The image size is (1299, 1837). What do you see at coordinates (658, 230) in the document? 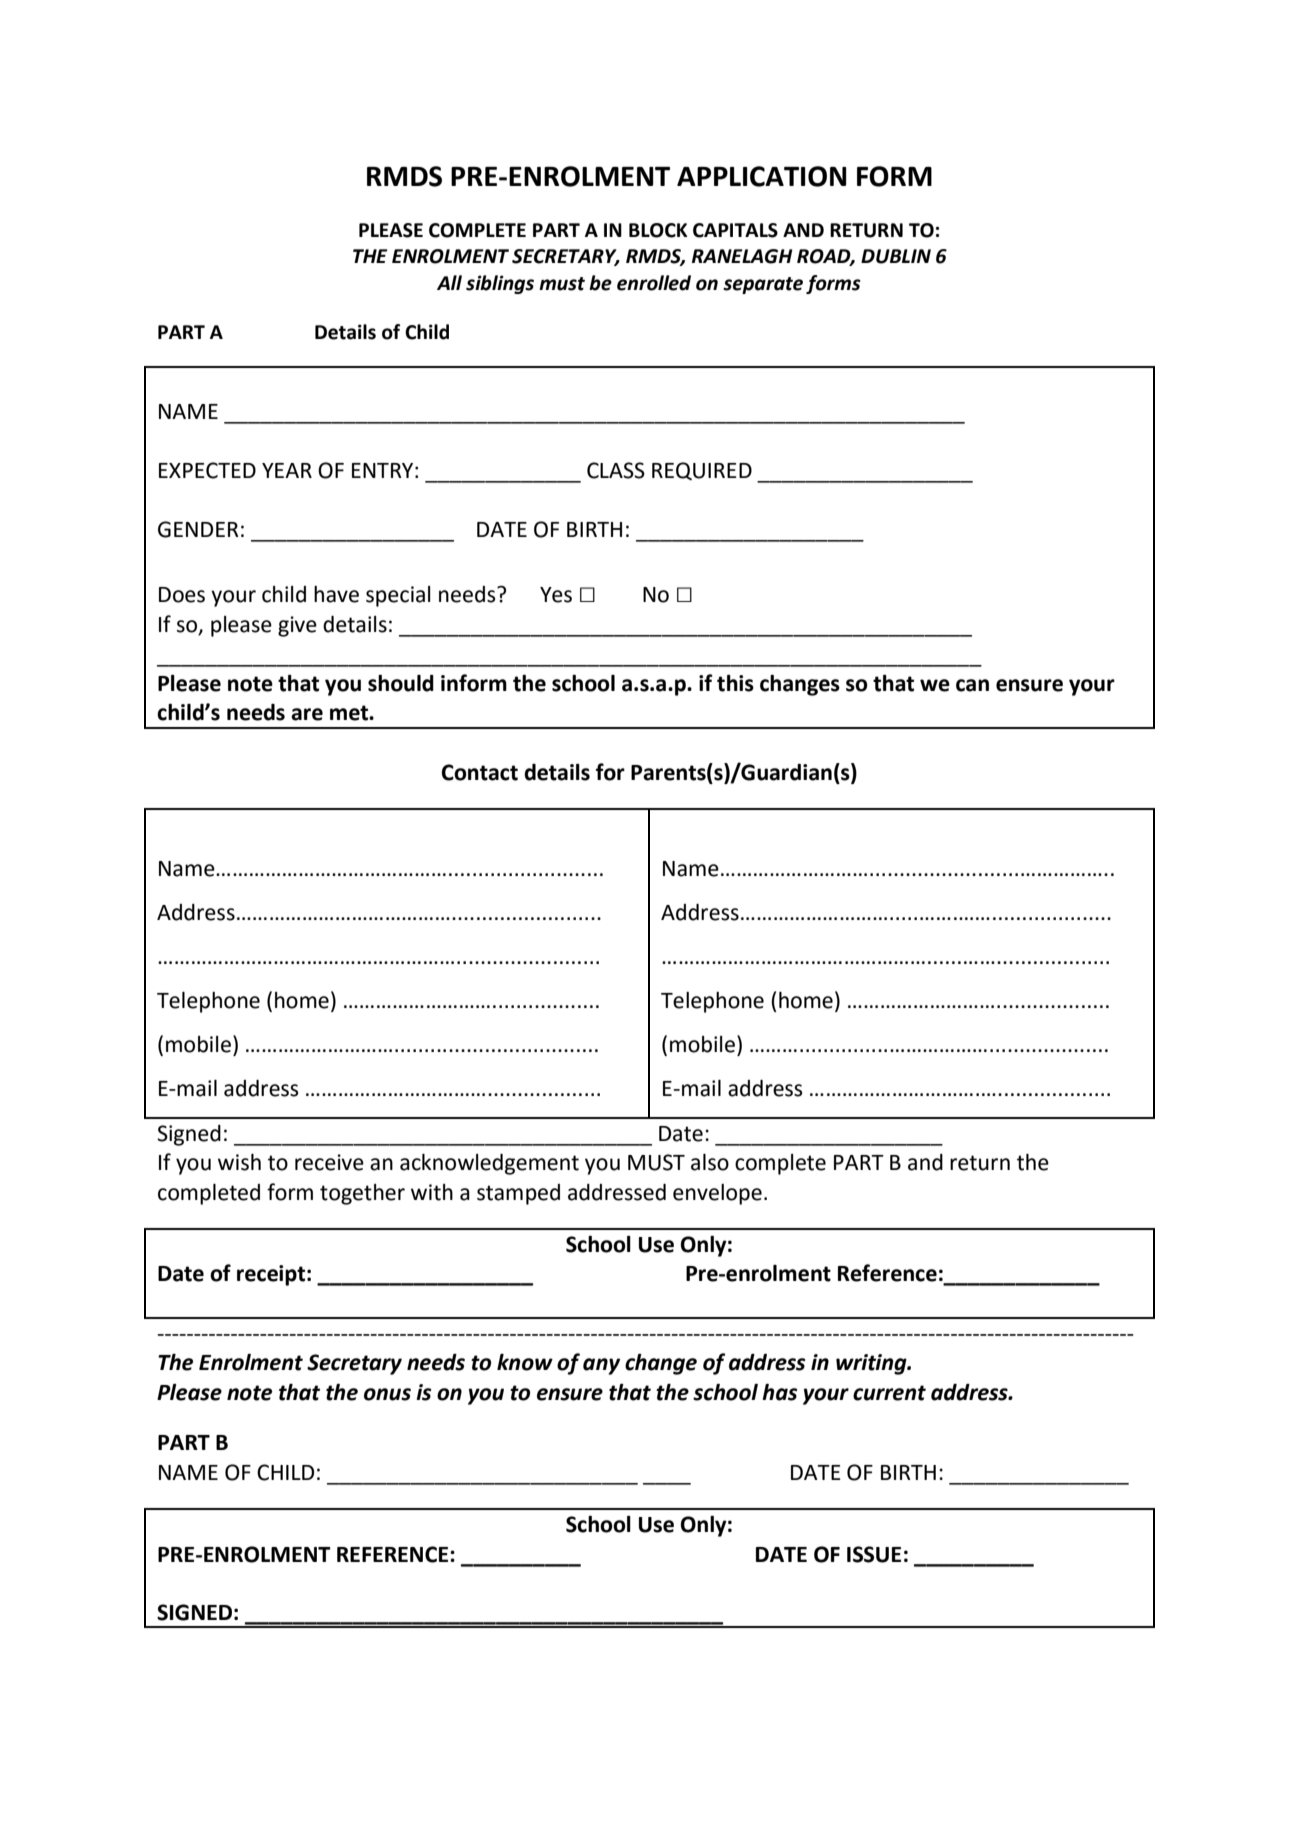
I see `BLOCK` at bounding box center [658, 230].
